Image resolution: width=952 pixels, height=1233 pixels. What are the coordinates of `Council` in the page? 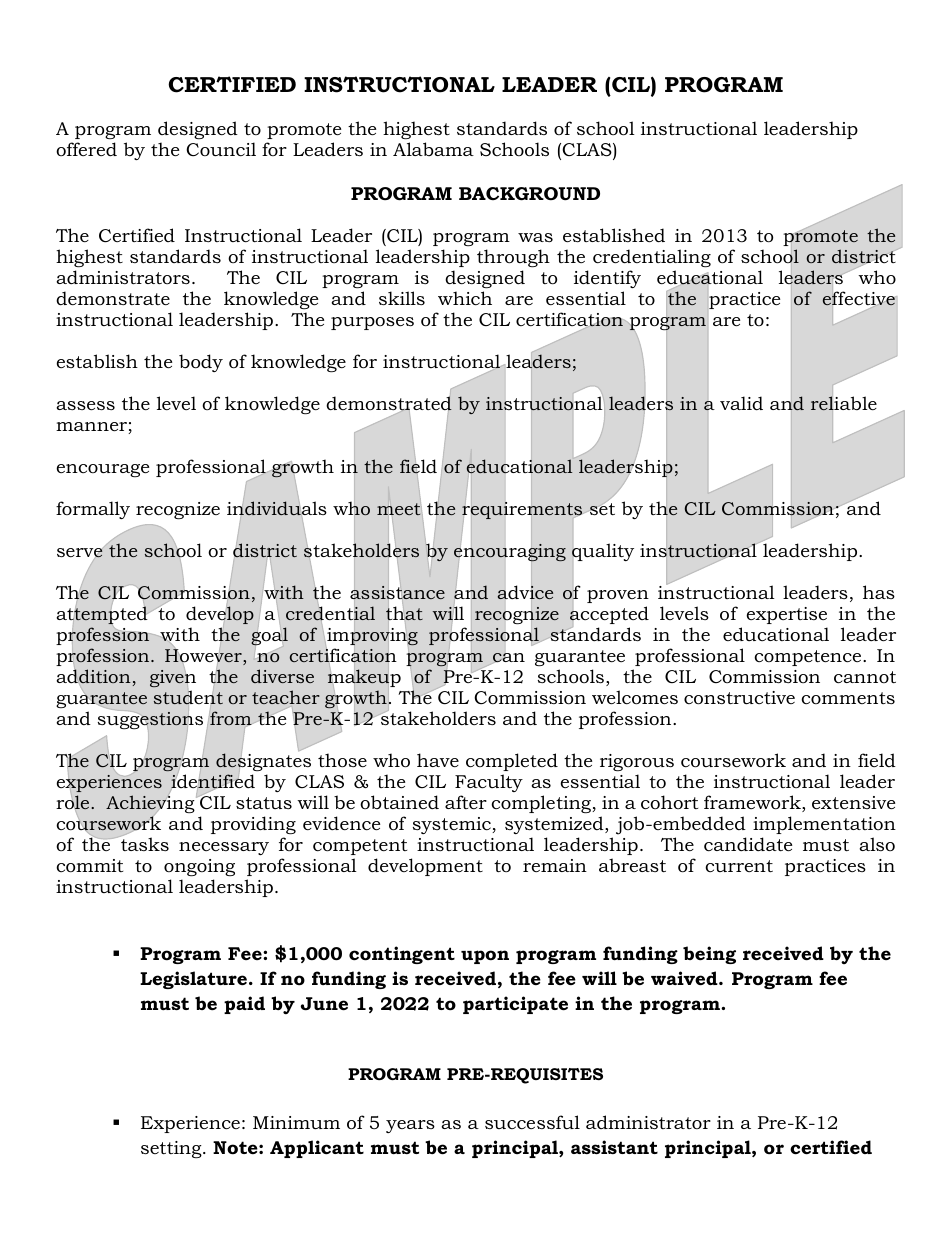 It's located at (221, 149).
